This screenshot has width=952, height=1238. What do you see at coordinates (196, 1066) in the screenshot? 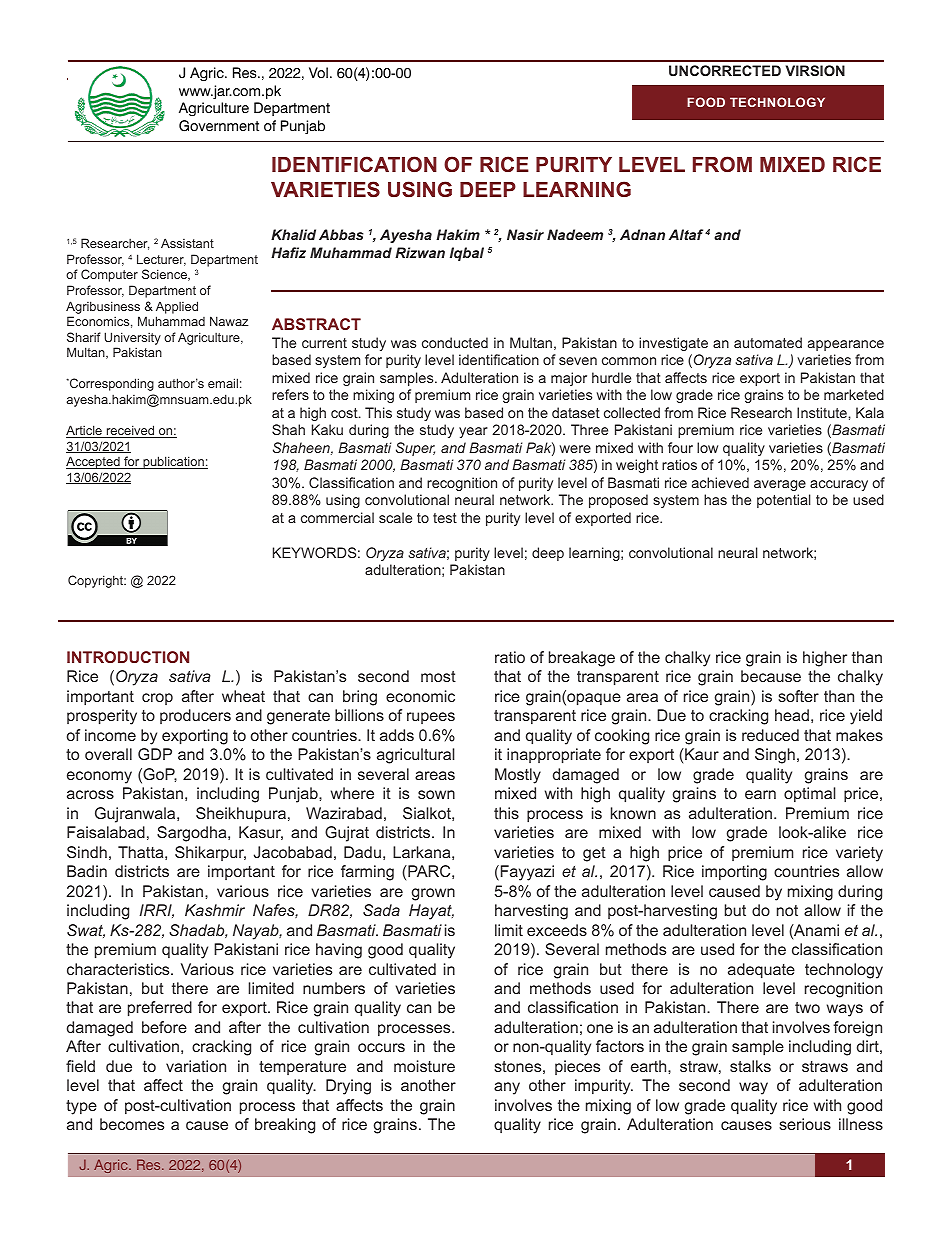
I see `variation` at bounding box center [196, 1066].
